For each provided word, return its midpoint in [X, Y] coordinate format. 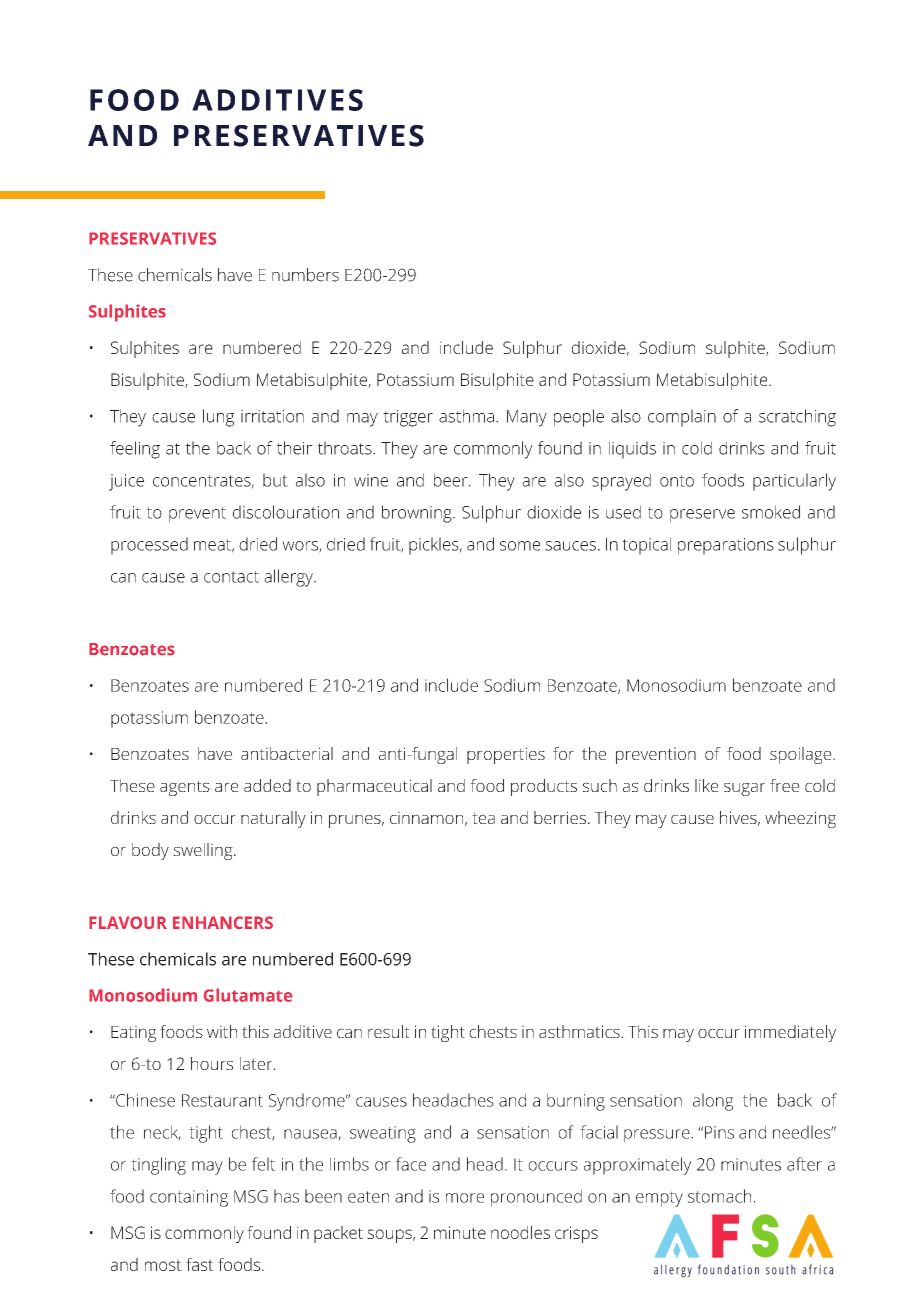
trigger [408, 418]
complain [682, 418]
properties [506, 755]
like [706, 785]
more [465, 1198]
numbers [305, 275]
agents [185, 788]
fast [199, 1264]
